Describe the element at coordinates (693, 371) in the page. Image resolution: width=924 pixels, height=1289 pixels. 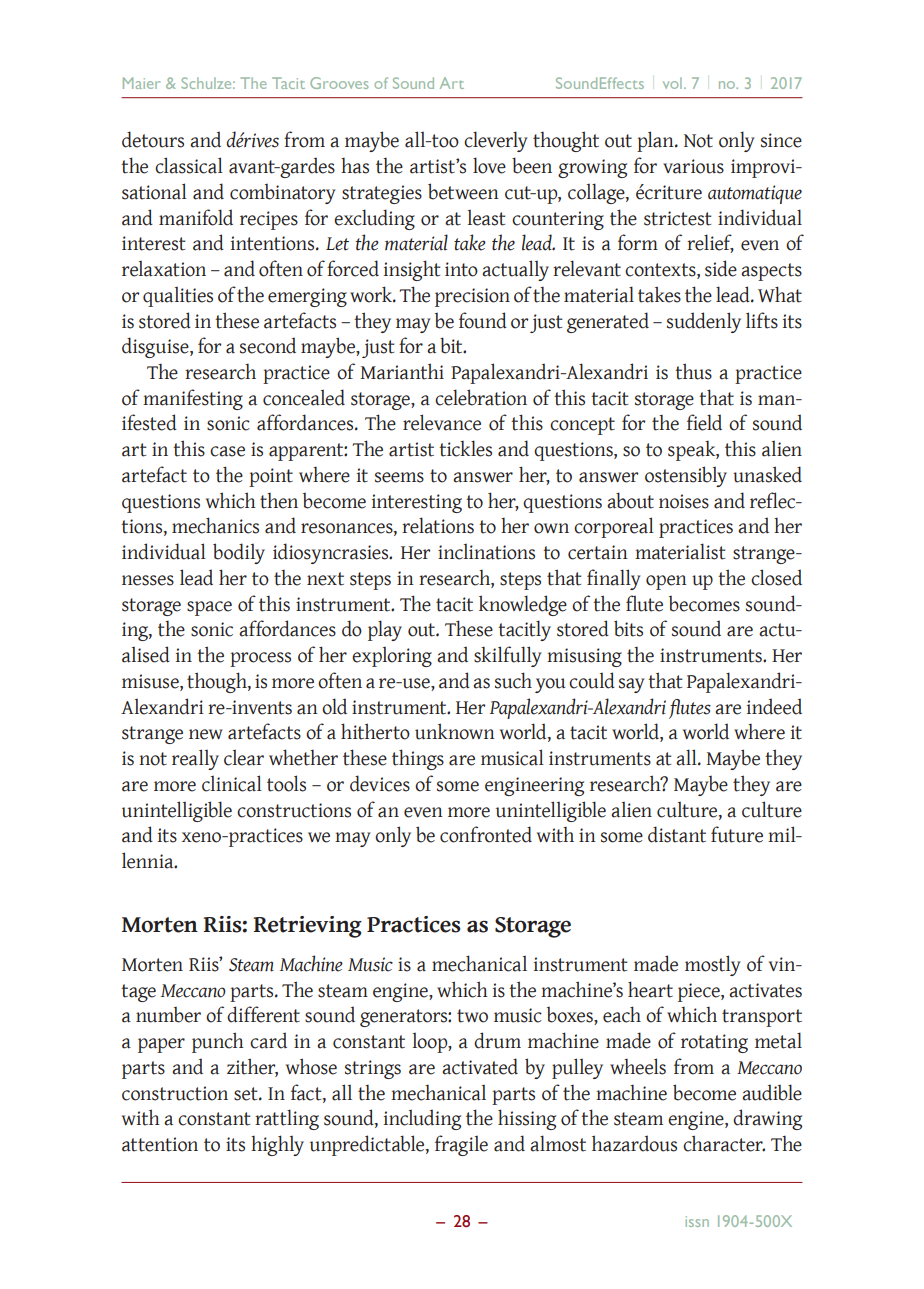
I see `thus` at that location.
